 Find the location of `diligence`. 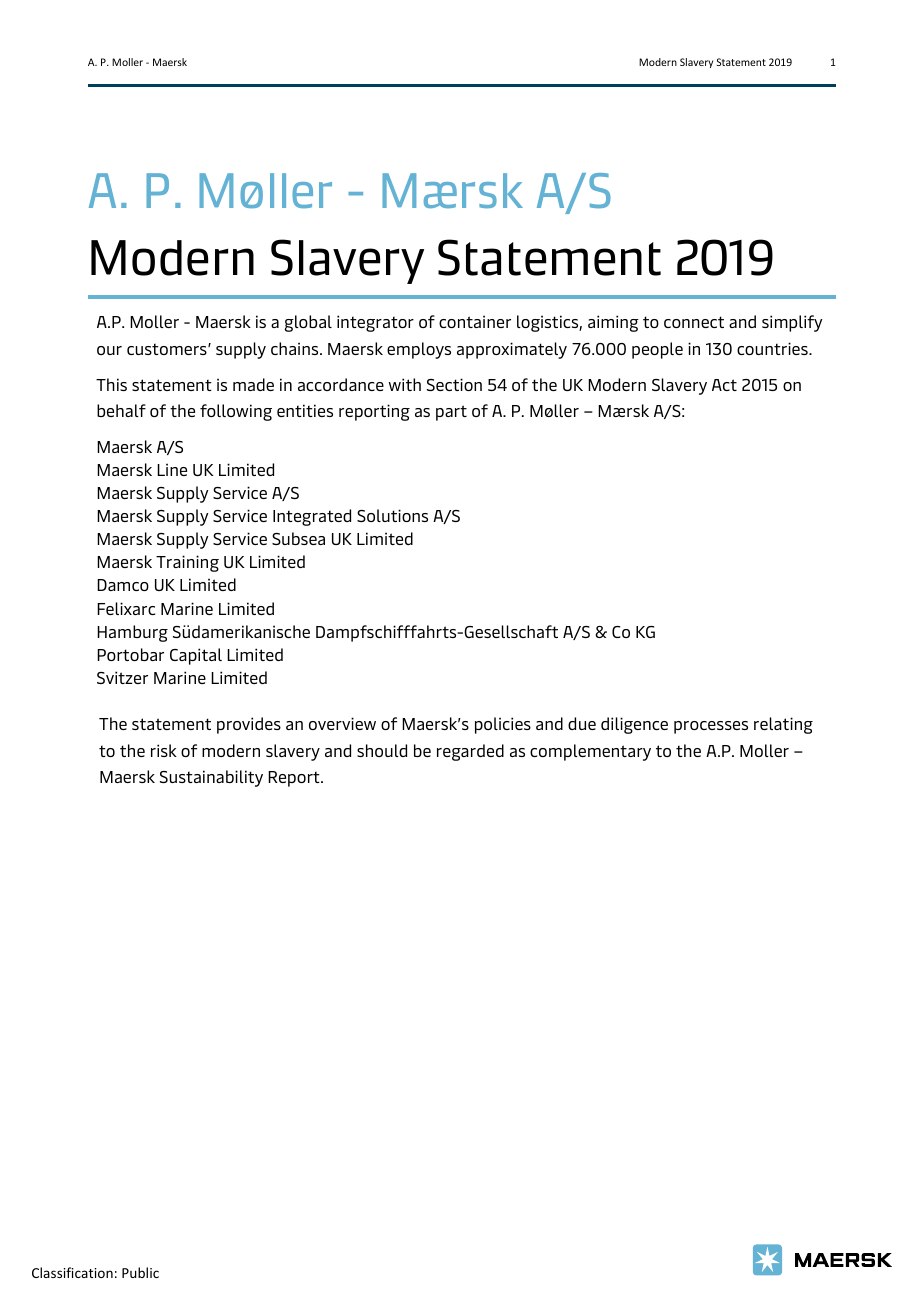

diligence is located at coordinates (634, 725).
